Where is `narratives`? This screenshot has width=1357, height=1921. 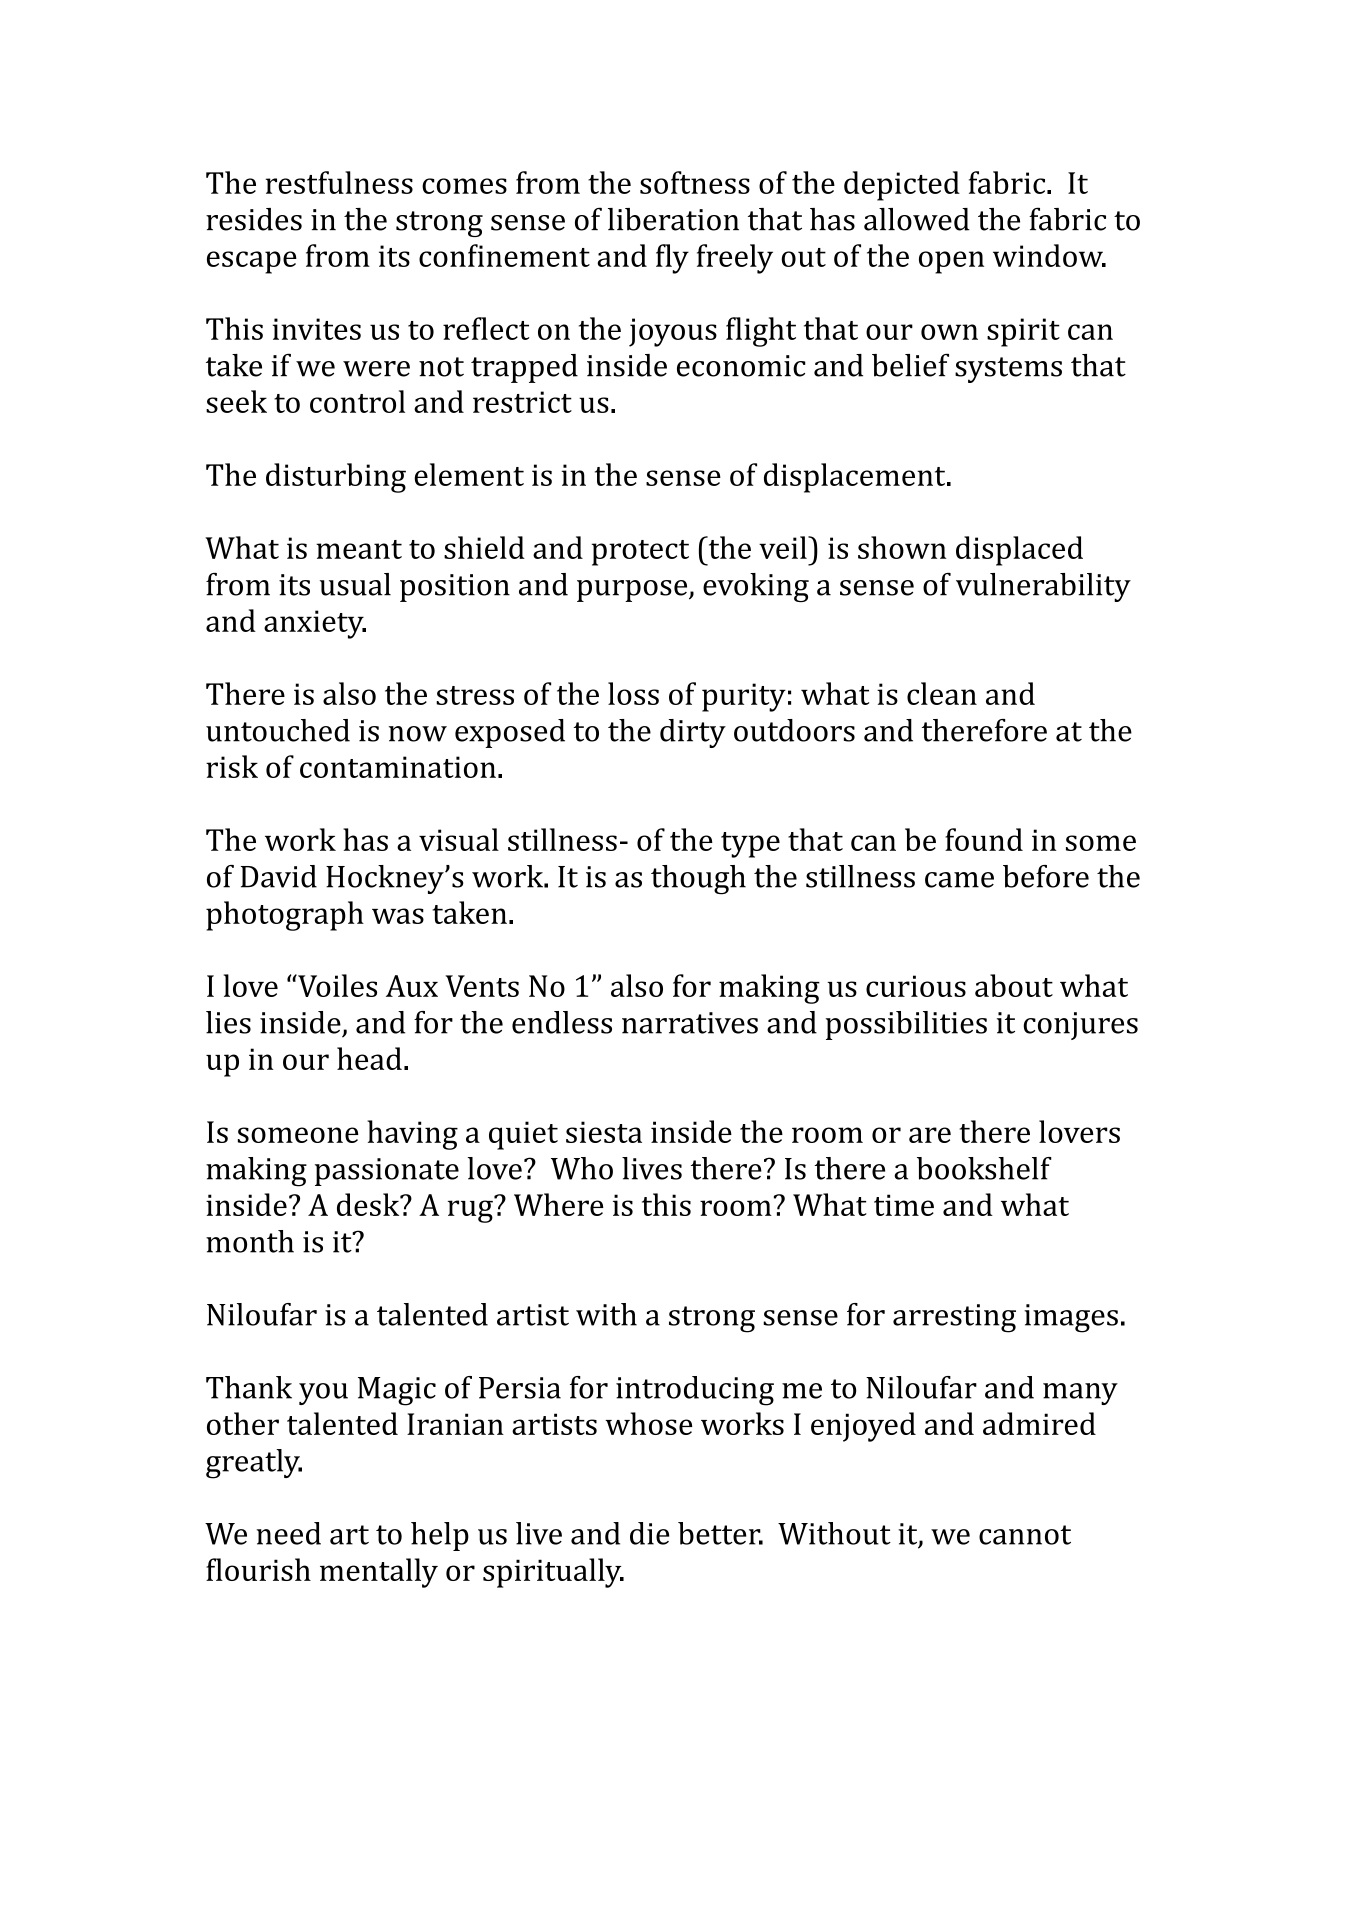 narratives is located at coordinates (690, 1023).
